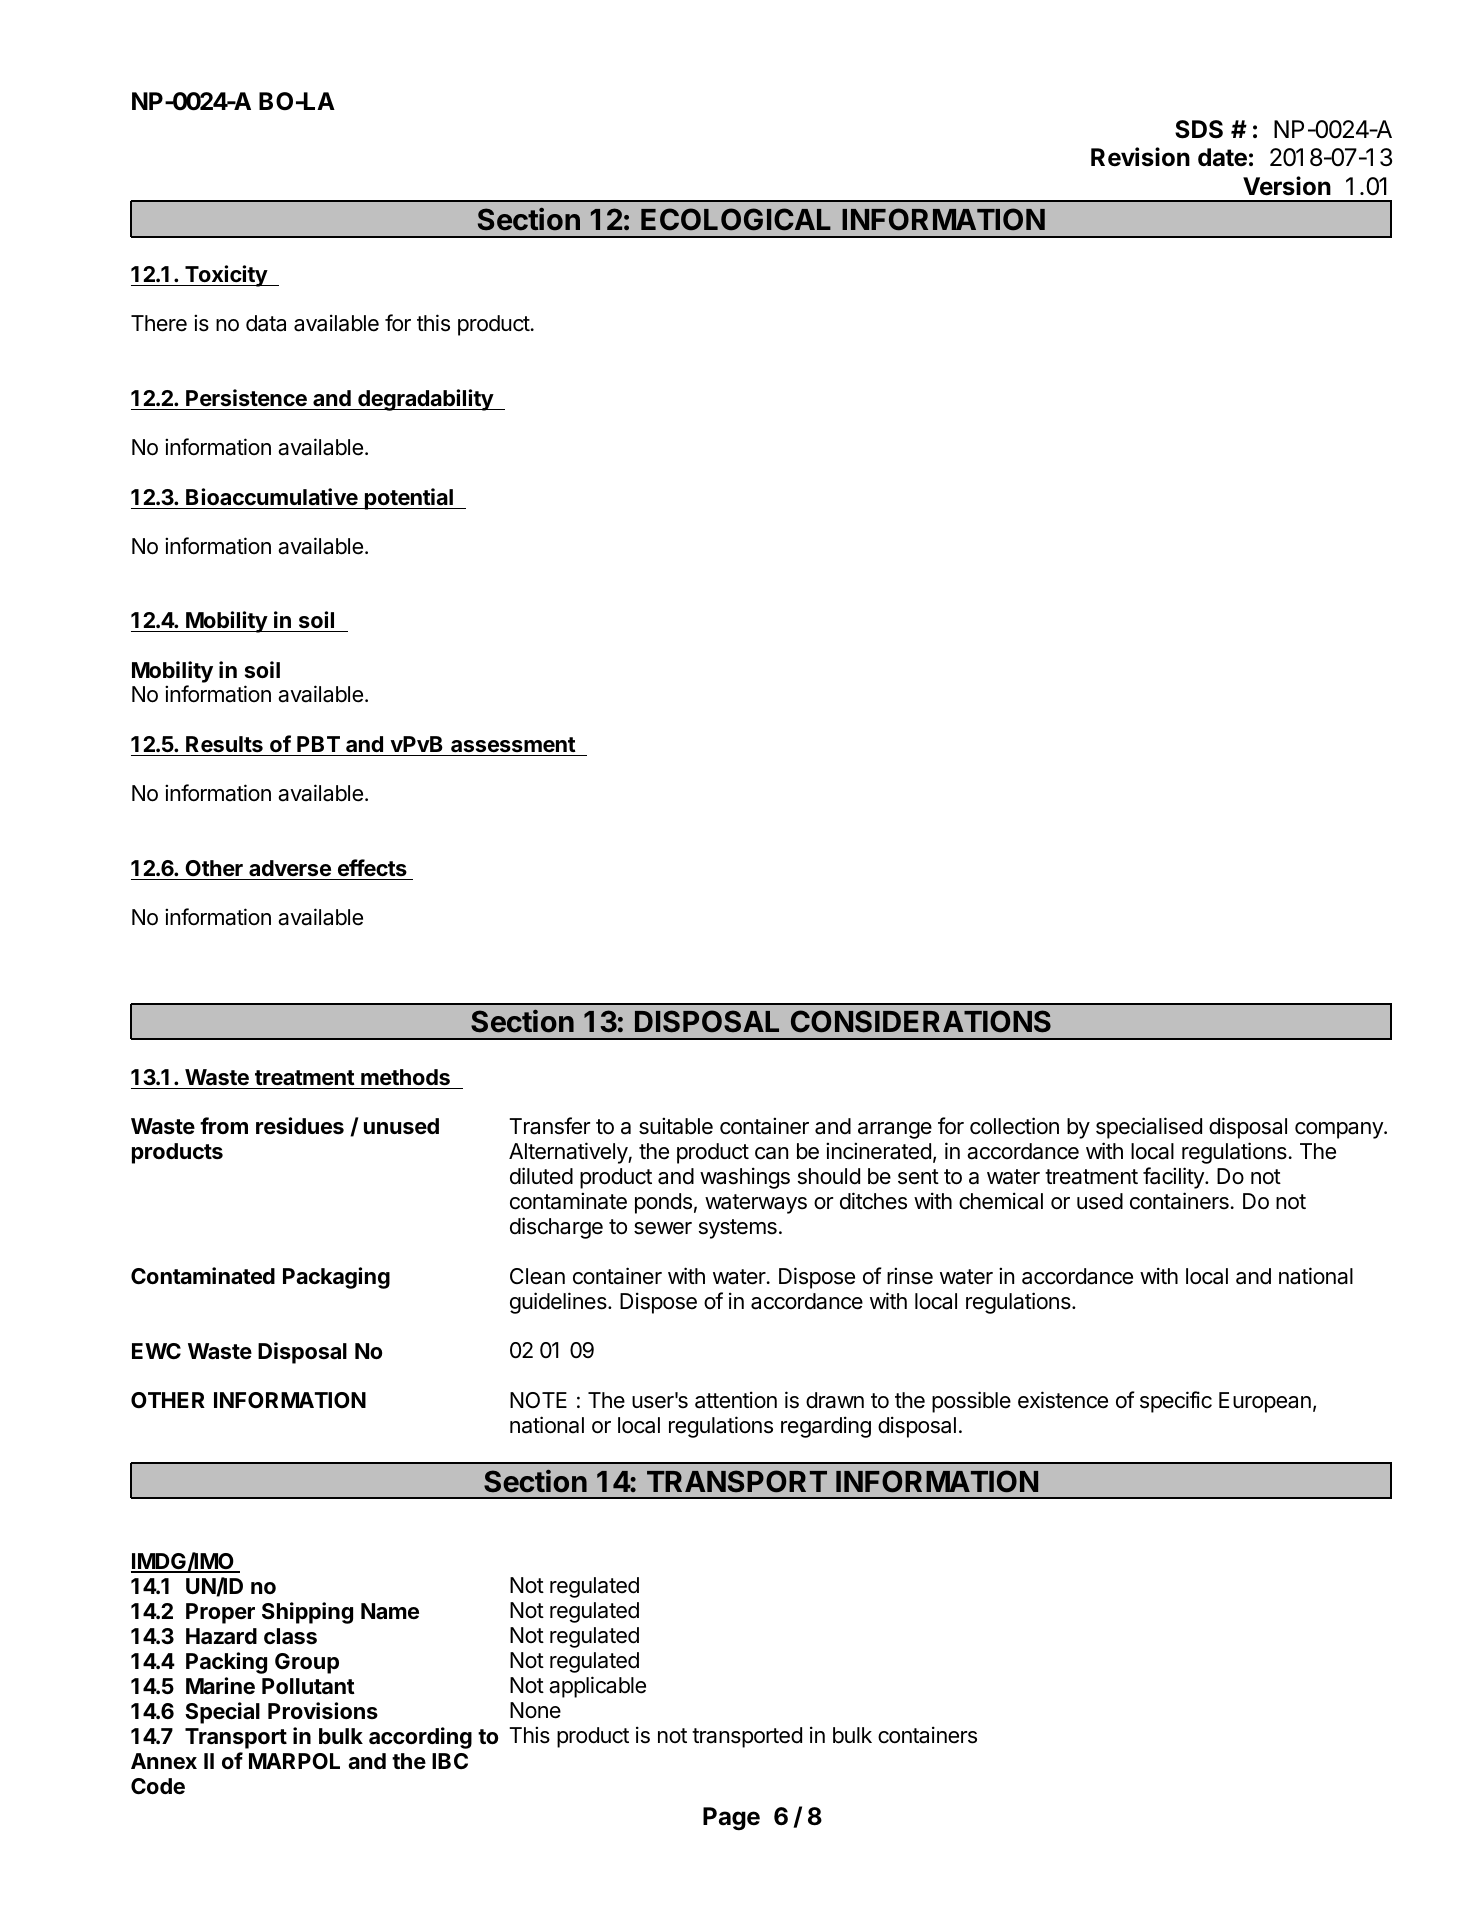  What do you see at coordinates (224, 746) in the screenshot?
I see `Results` at bounding box center [224, 746].
